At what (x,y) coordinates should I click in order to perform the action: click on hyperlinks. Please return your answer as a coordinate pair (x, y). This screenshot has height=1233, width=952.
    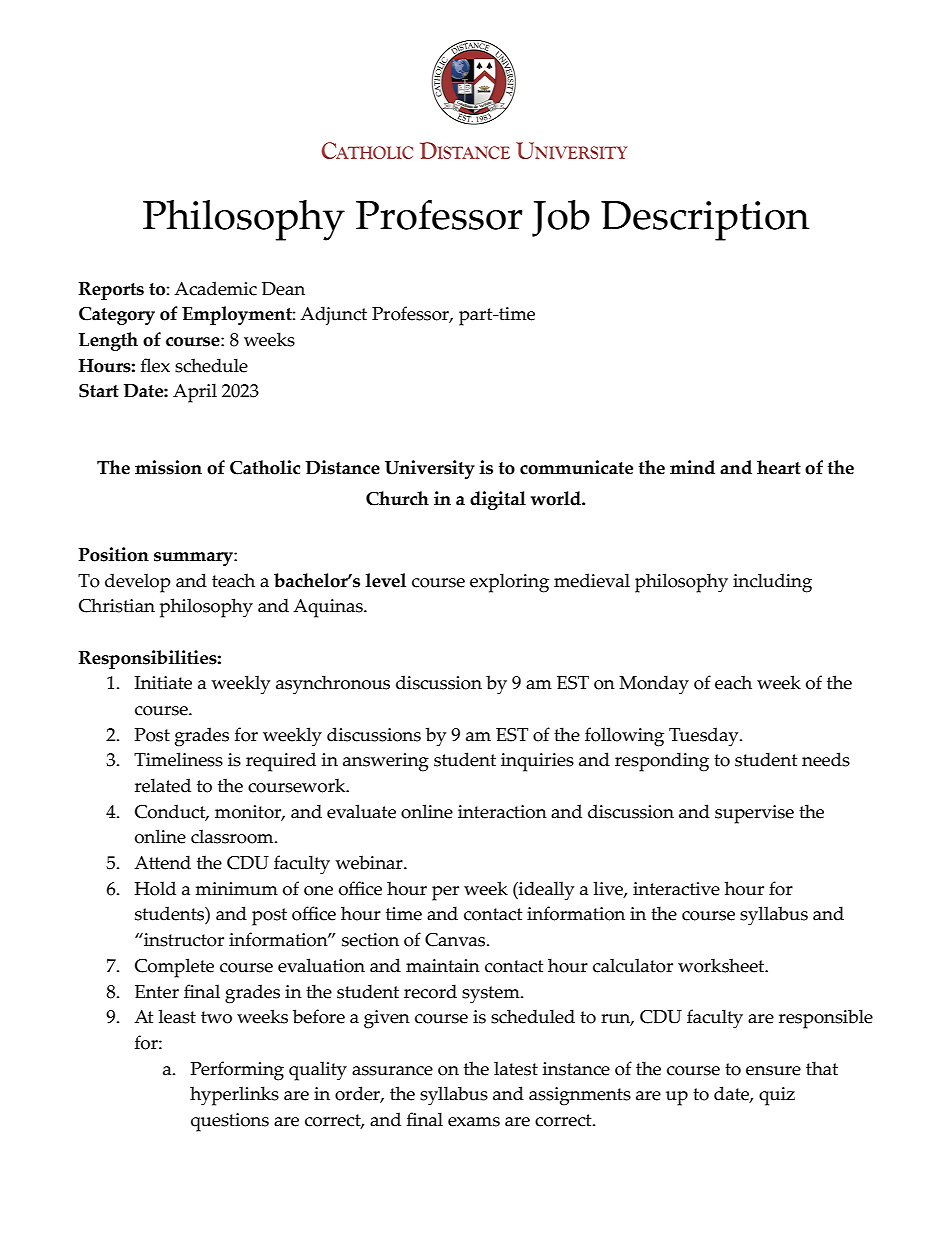
    Looking at the image, I should click on (234, 1096).
